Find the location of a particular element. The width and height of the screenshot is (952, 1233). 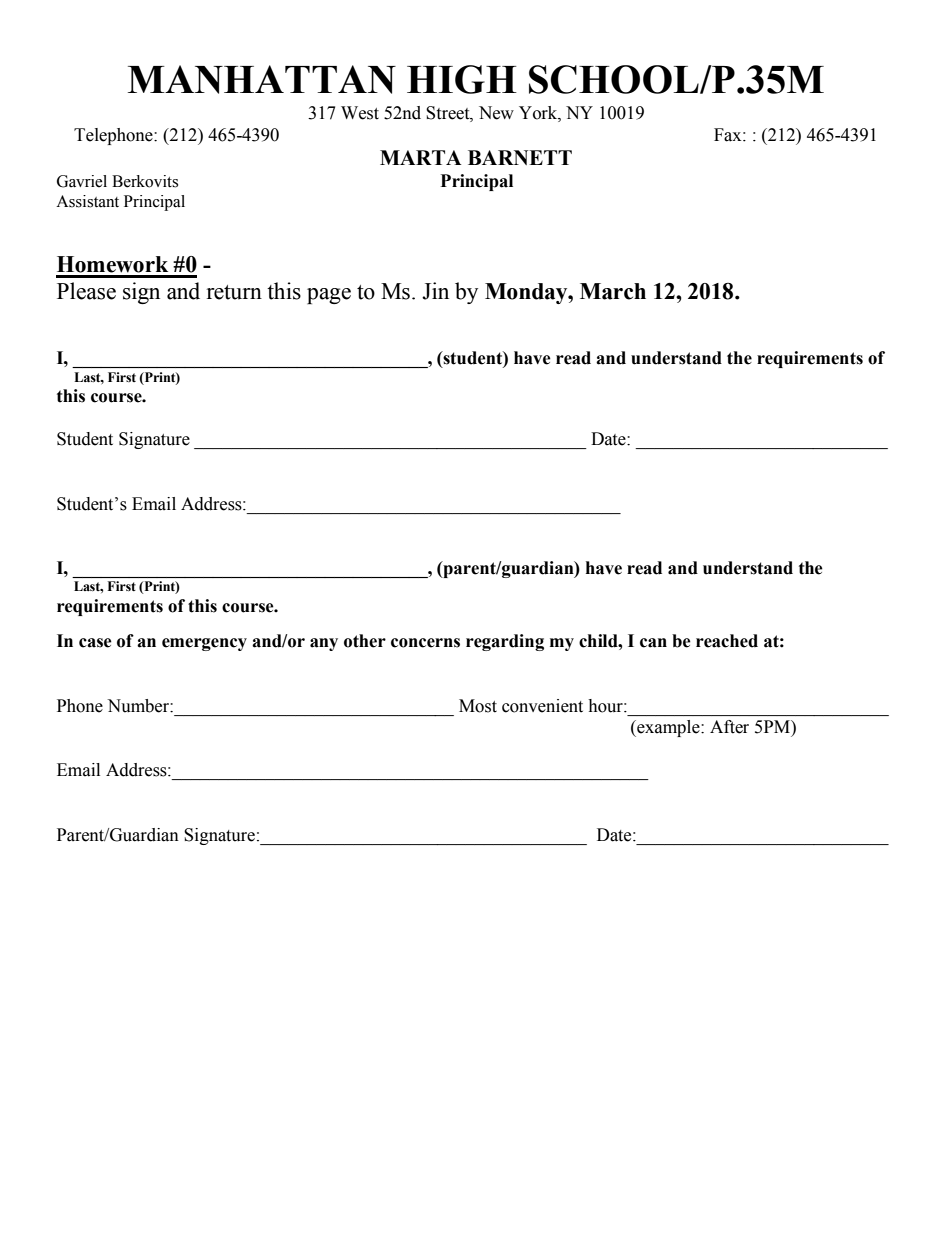

Please is located at coordinates (86, 291).
